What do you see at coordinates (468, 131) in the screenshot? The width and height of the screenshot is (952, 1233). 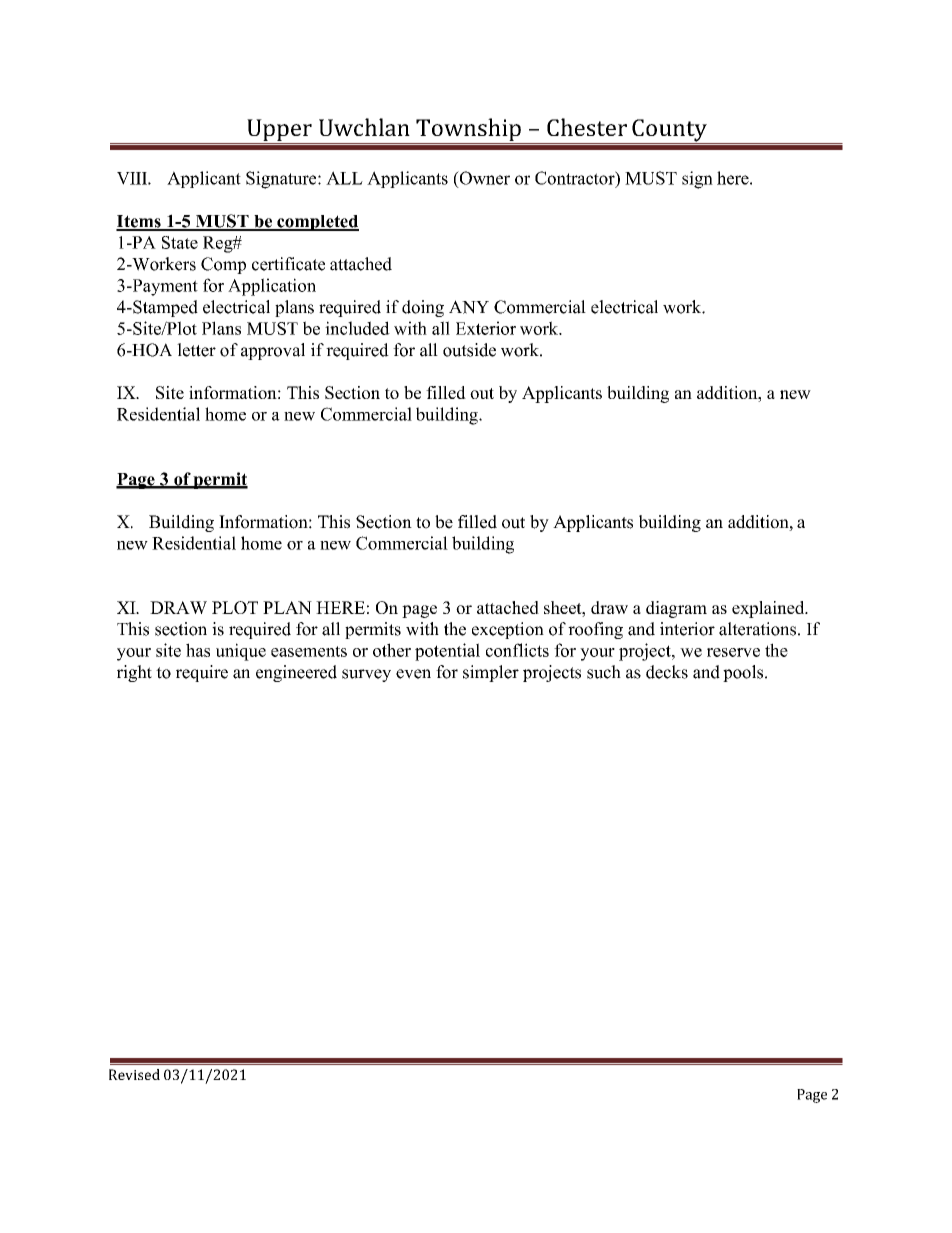 I see `Township` at bounding box center [468, 131].
